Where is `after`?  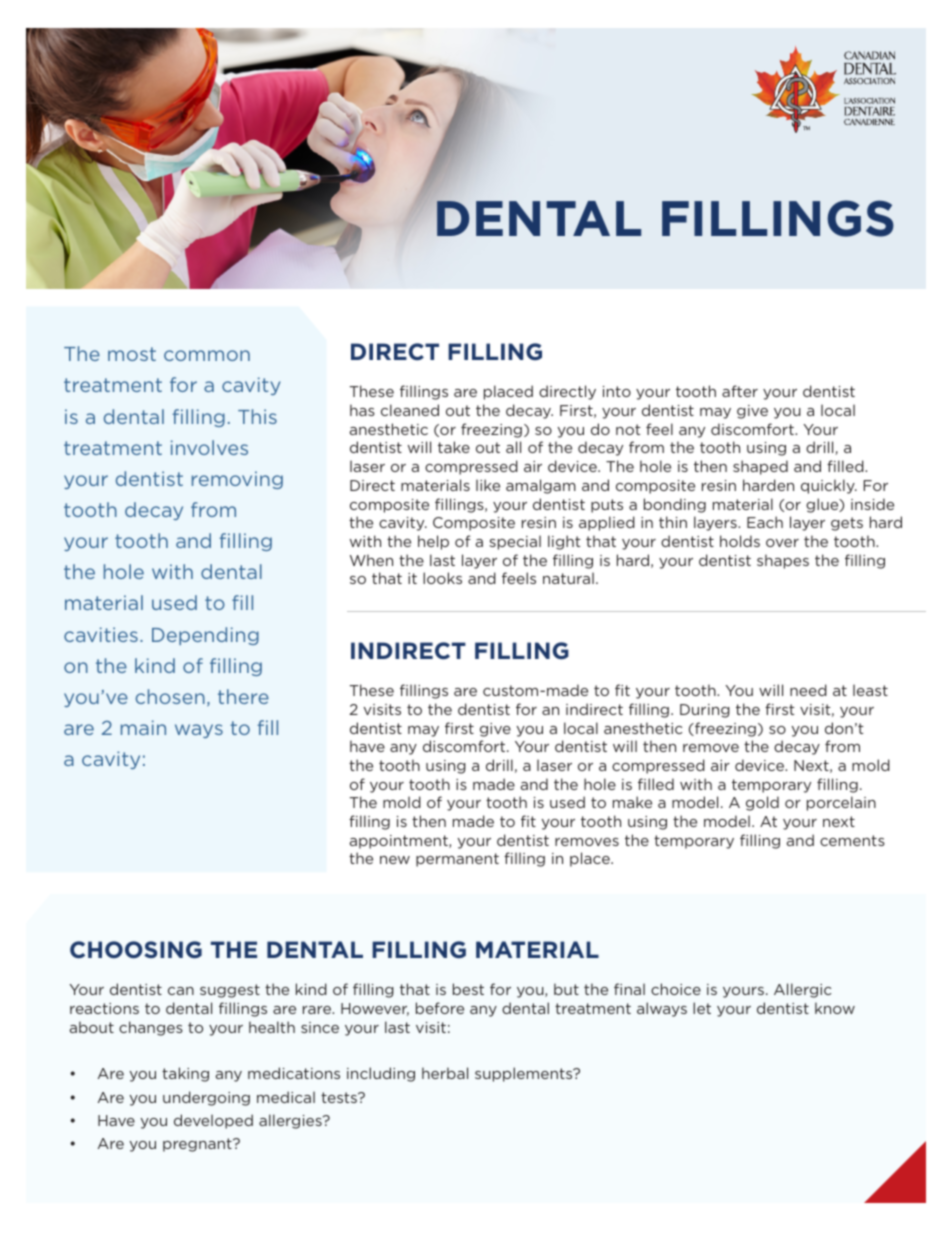
after is located at coordinates (740, 391).
